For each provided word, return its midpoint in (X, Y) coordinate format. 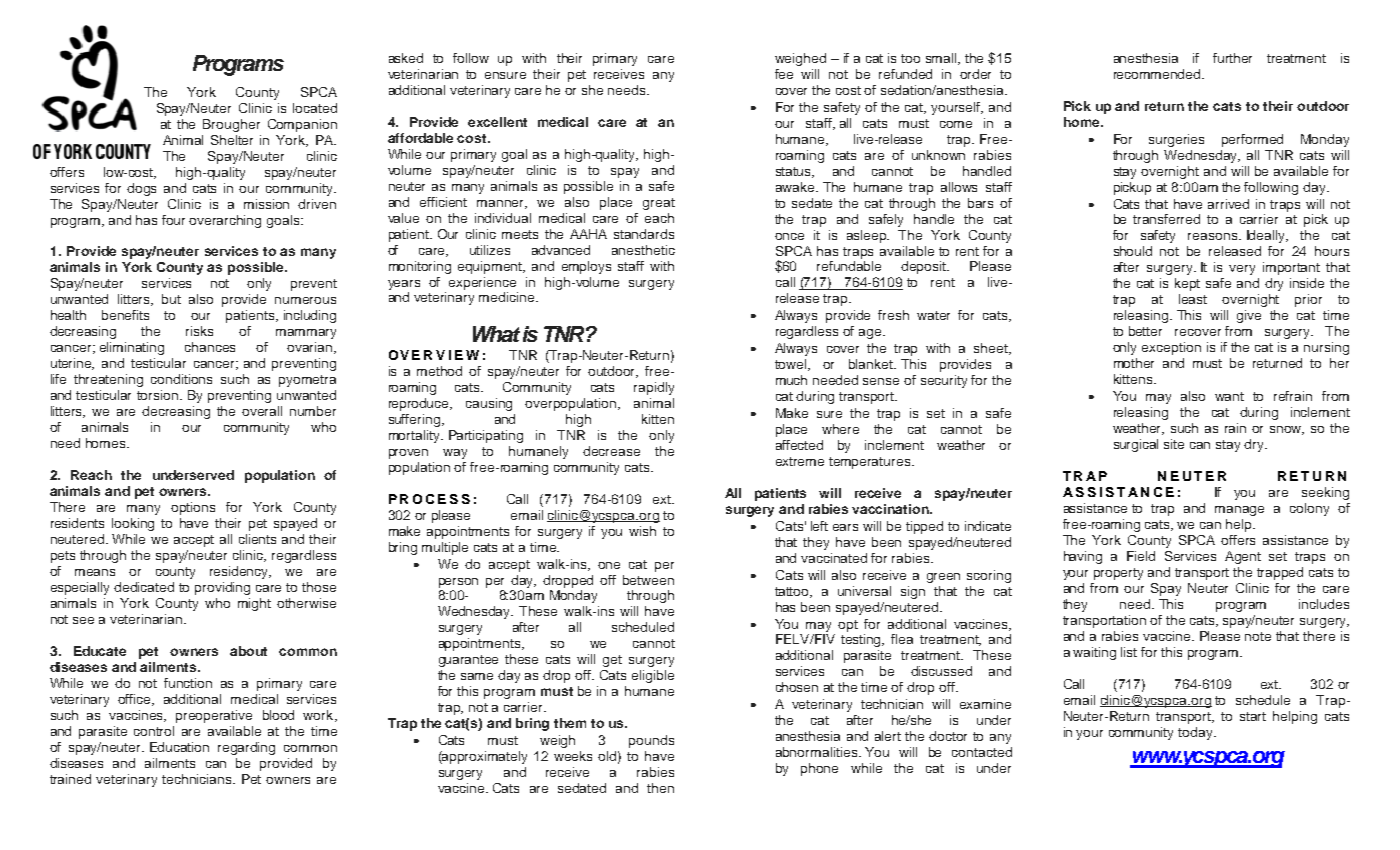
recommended (1158, 74)
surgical (1136, 445)
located (315, 108)
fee (784, 74)
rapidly (654, 388)
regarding (246, 748)
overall (262, 411)
